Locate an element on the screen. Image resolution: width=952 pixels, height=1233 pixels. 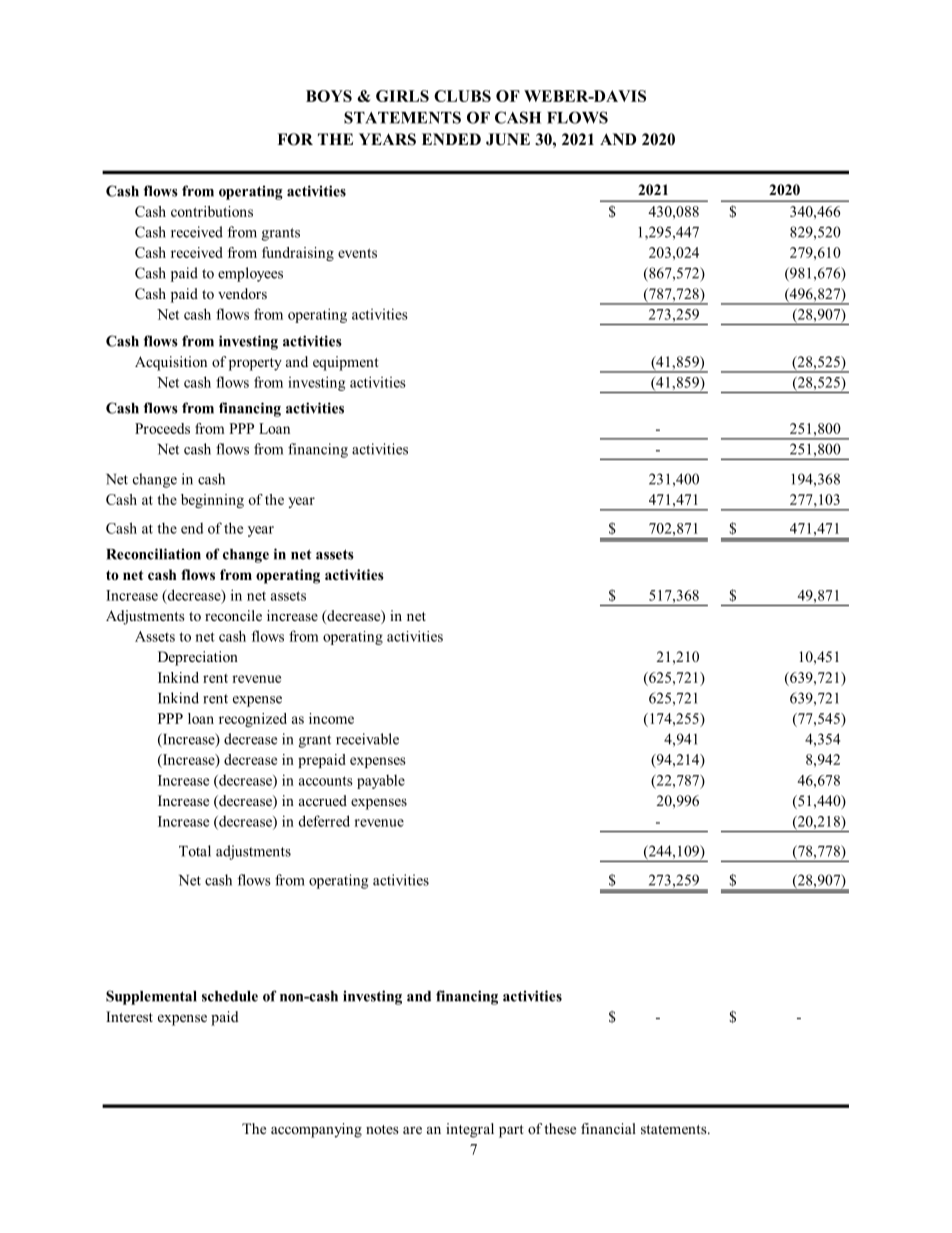
deferred is located at coordinates (324, 821).
